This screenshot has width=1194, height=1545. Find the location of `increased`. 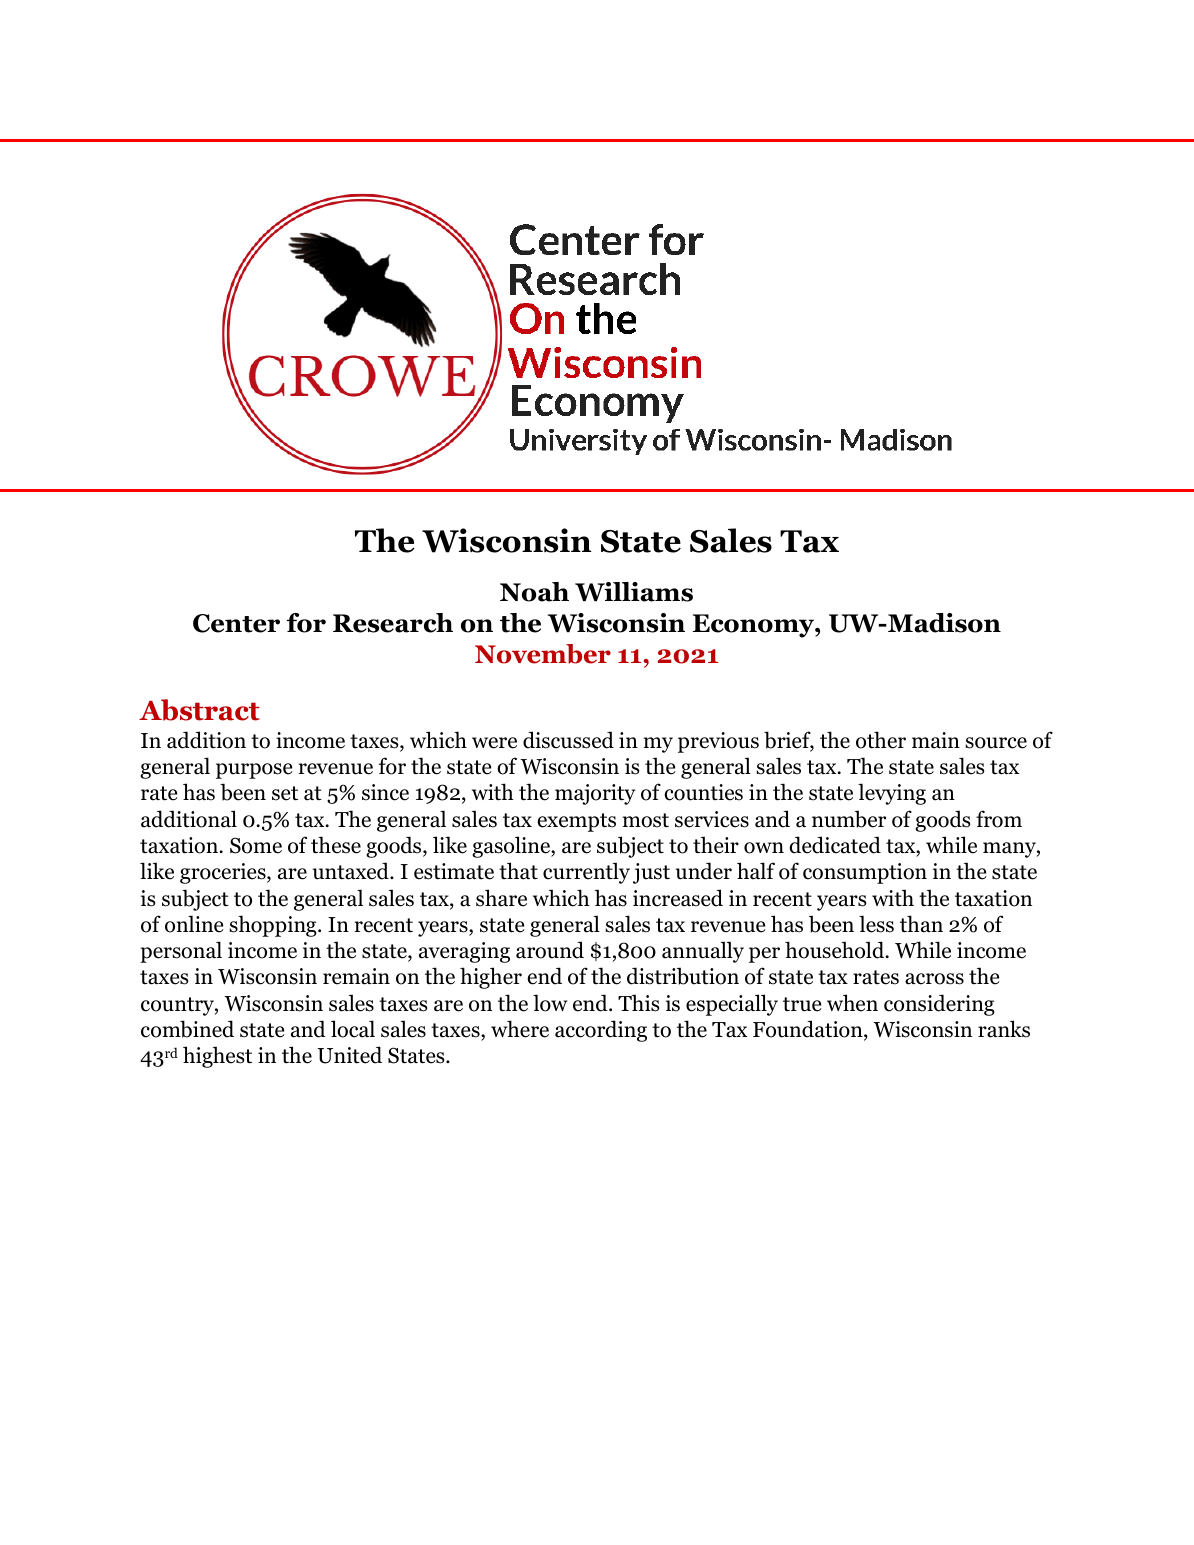

increased is located at coordinates (678, 898).
